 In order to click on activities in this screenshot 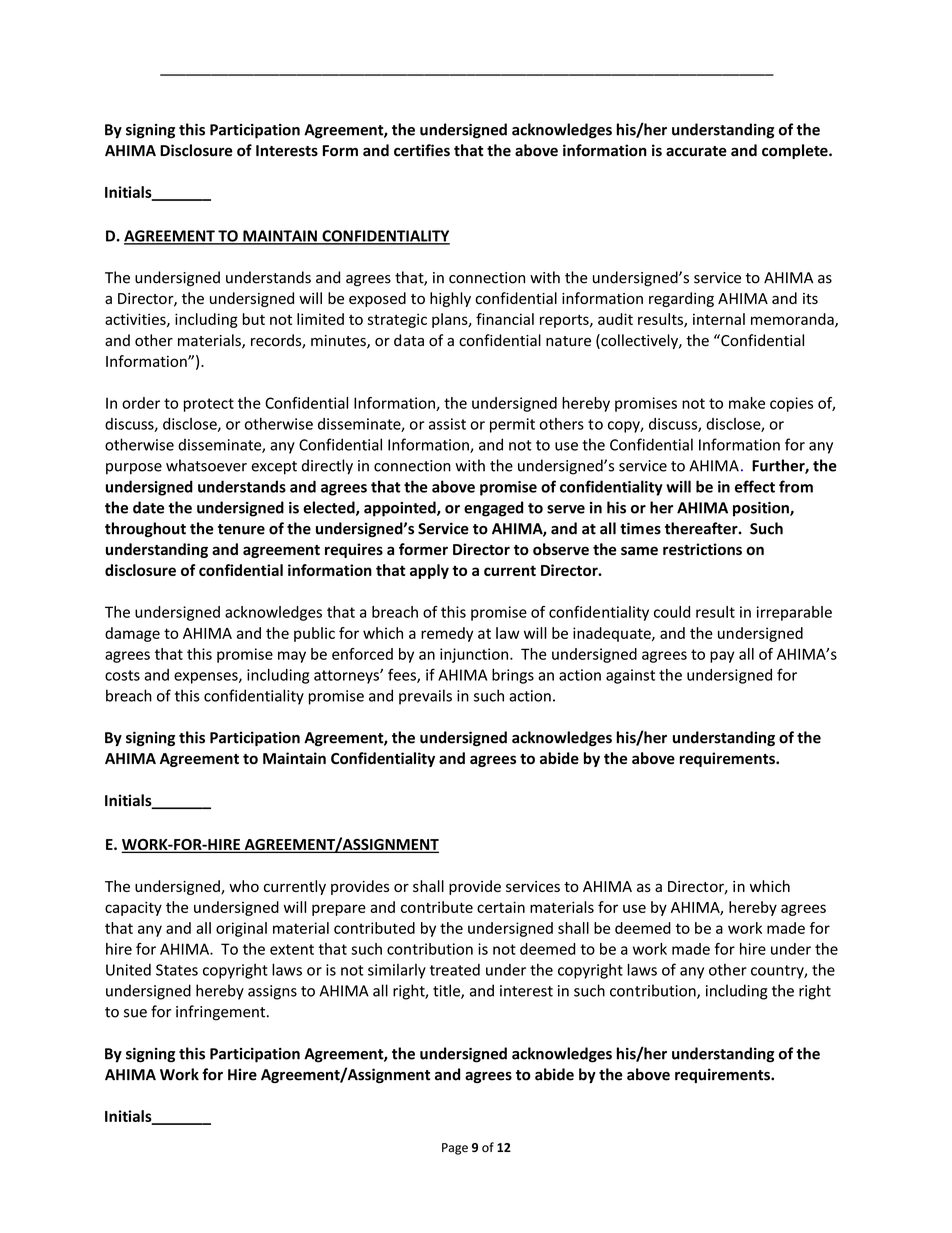, I will do `click(136, 320)`.
